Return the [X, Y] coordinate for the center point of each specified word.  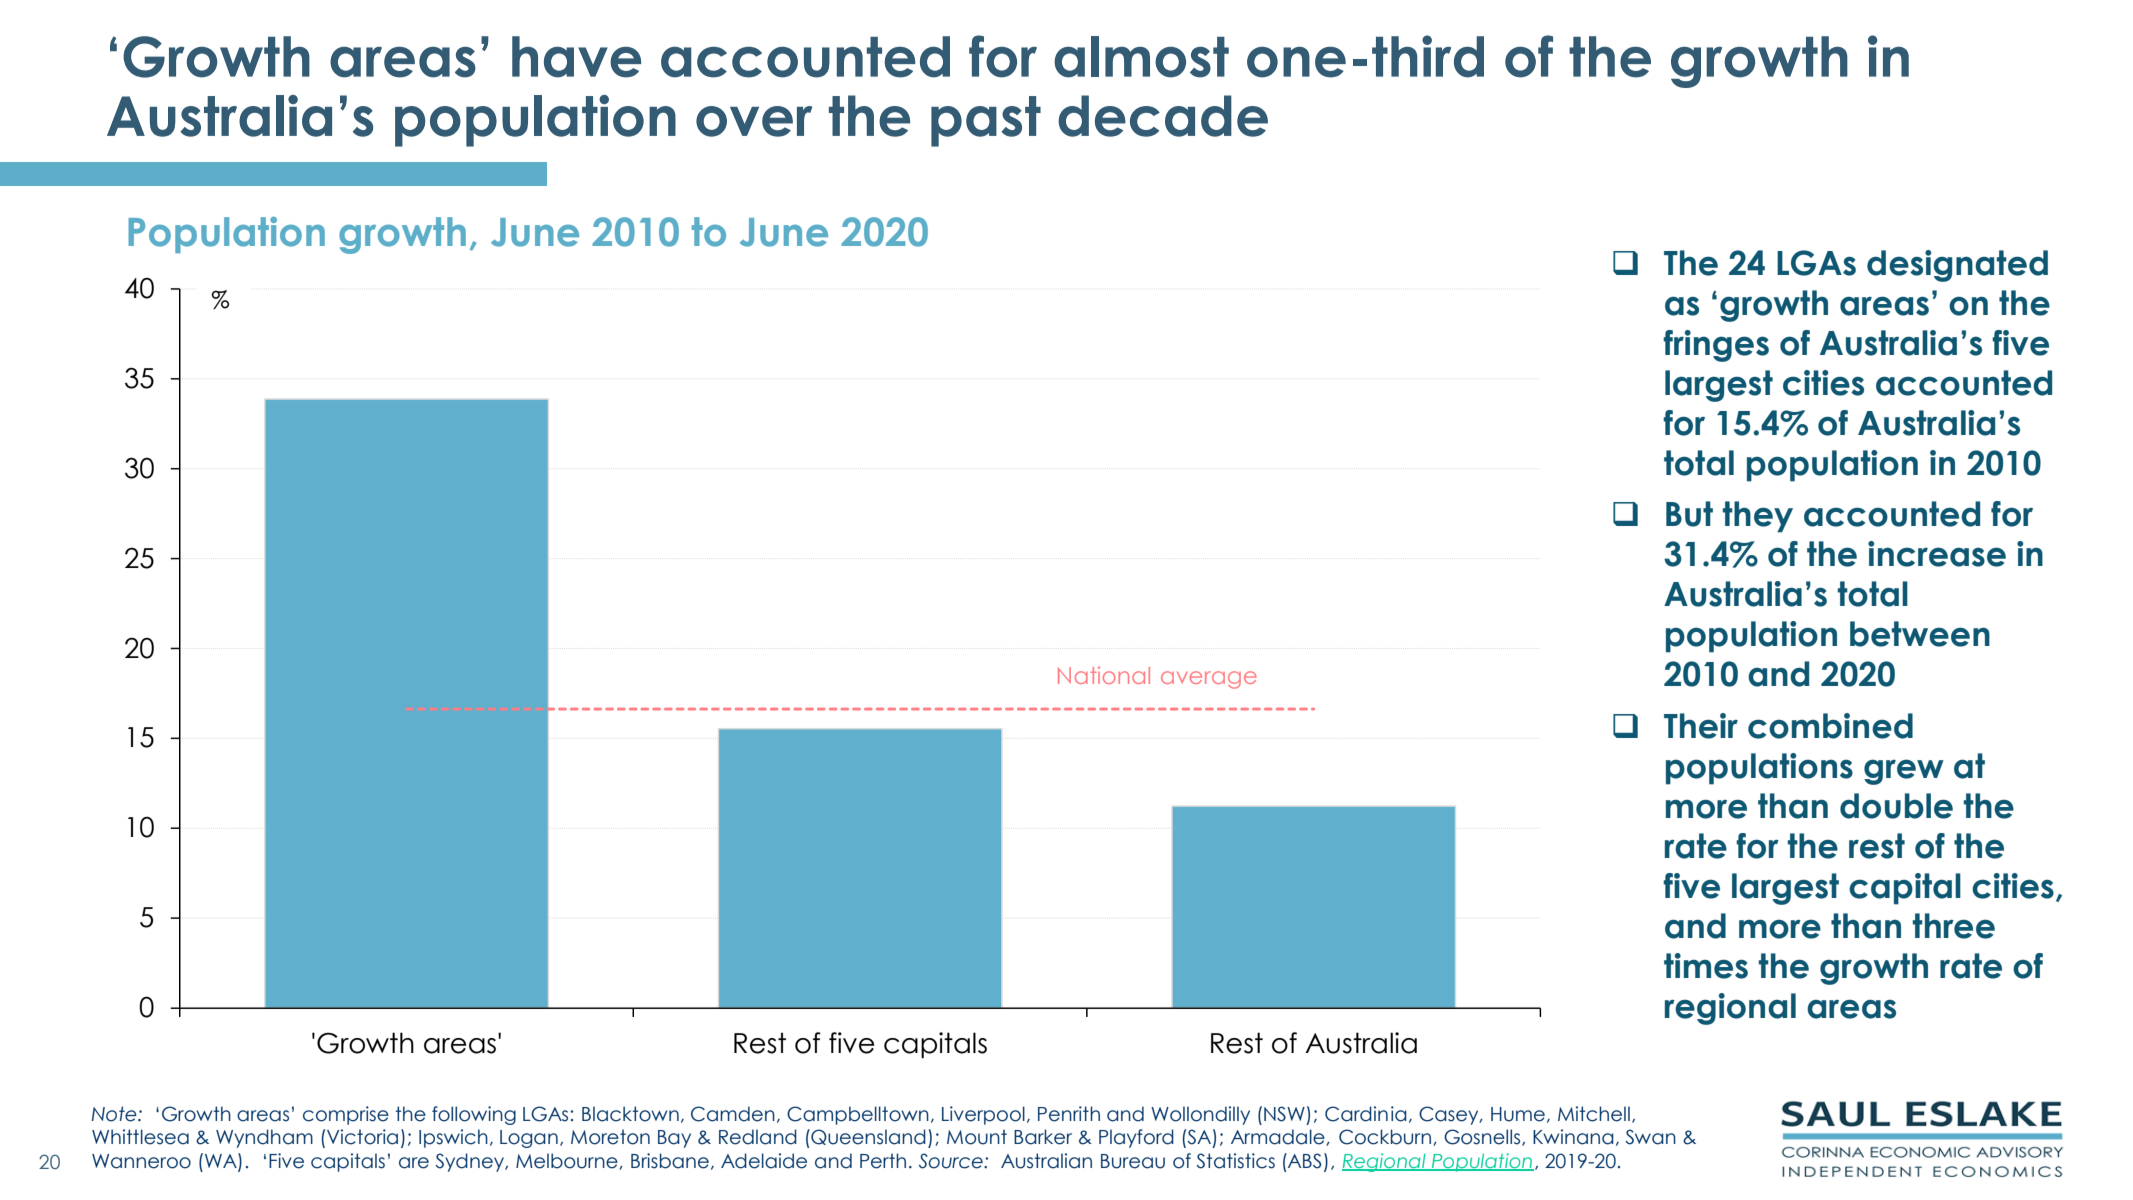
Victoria [362, 1137]
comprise [346, 1115]
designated [1957, 266]
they [1757, 517]
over [754, 121]
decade [1163, 116]
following [474, 1115]
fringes [1716, 346]
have [576, 57]
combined [1830, 726]
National [1104, 675]
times [1706, 966]
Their [1701, 726]
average [1209, 680]
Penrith [1069, 1114]
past [986, 121]
